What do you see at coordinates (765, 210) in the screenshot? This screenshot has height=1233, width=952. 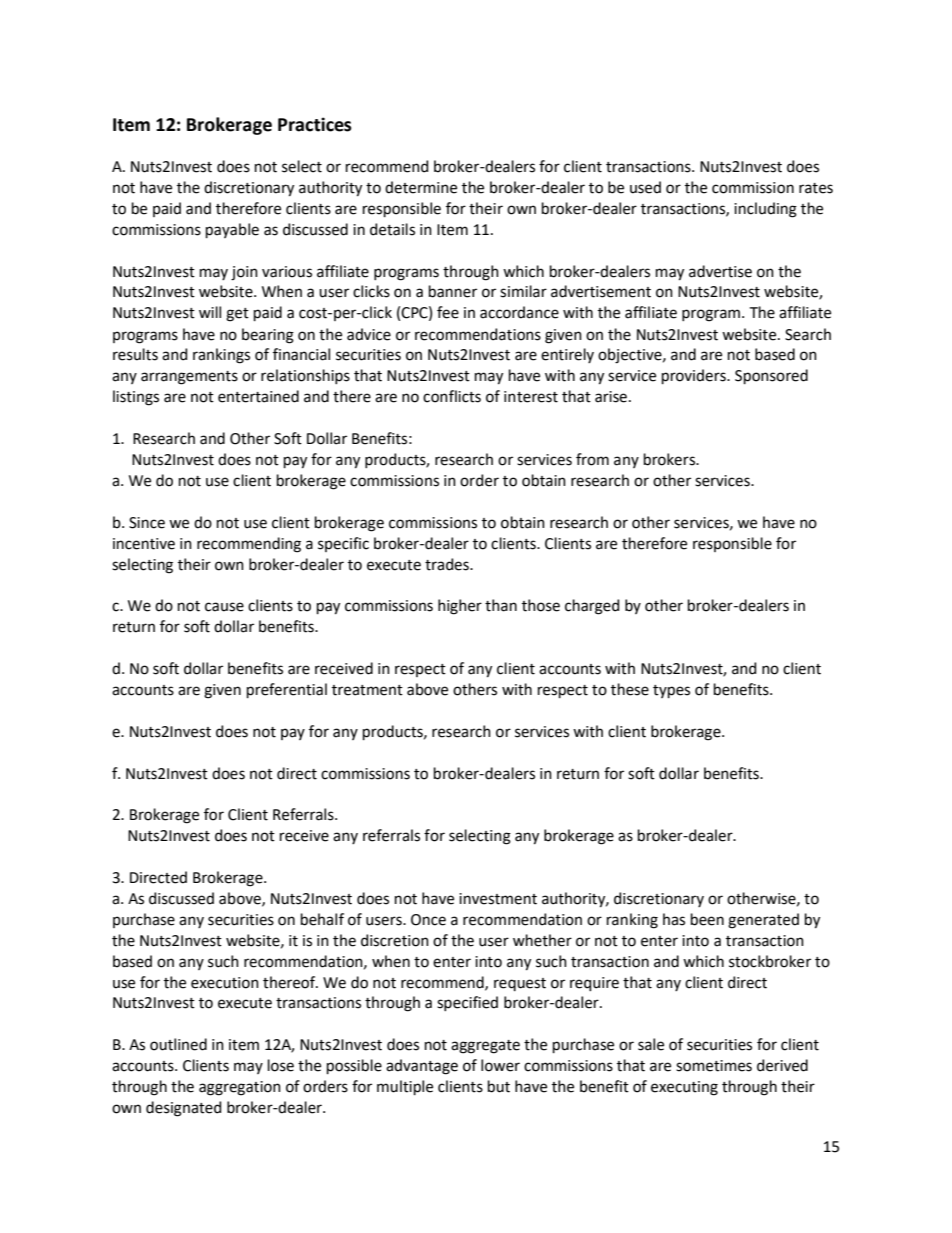 I see `including` at bounding box center [765, 210].
